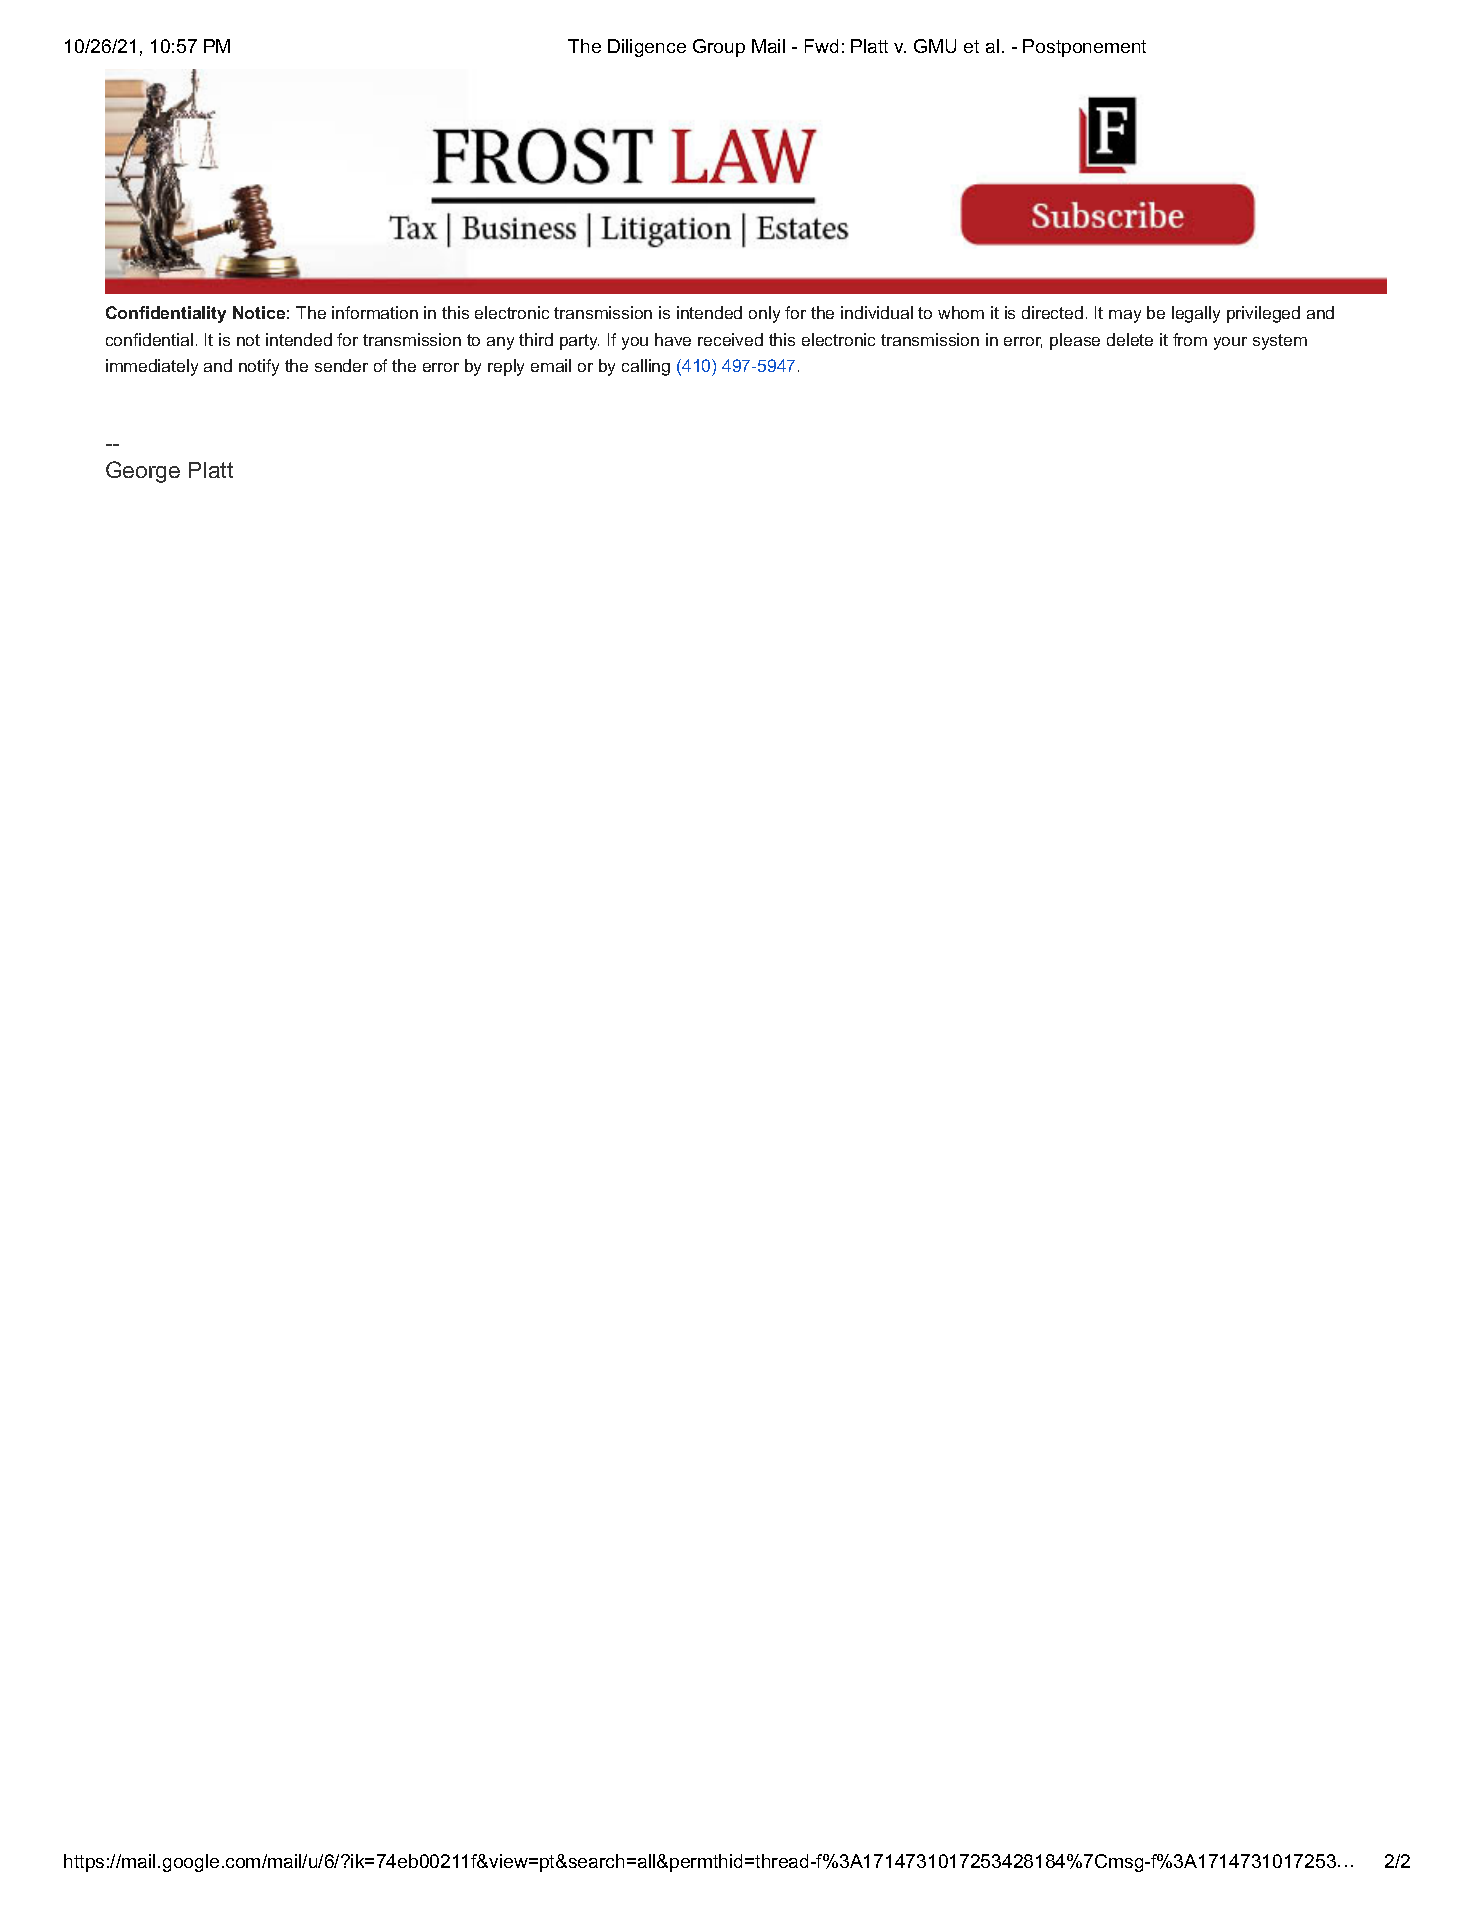  Describe the element at coordinates (143, 472) in the screenshot. I see `George` at that location.
